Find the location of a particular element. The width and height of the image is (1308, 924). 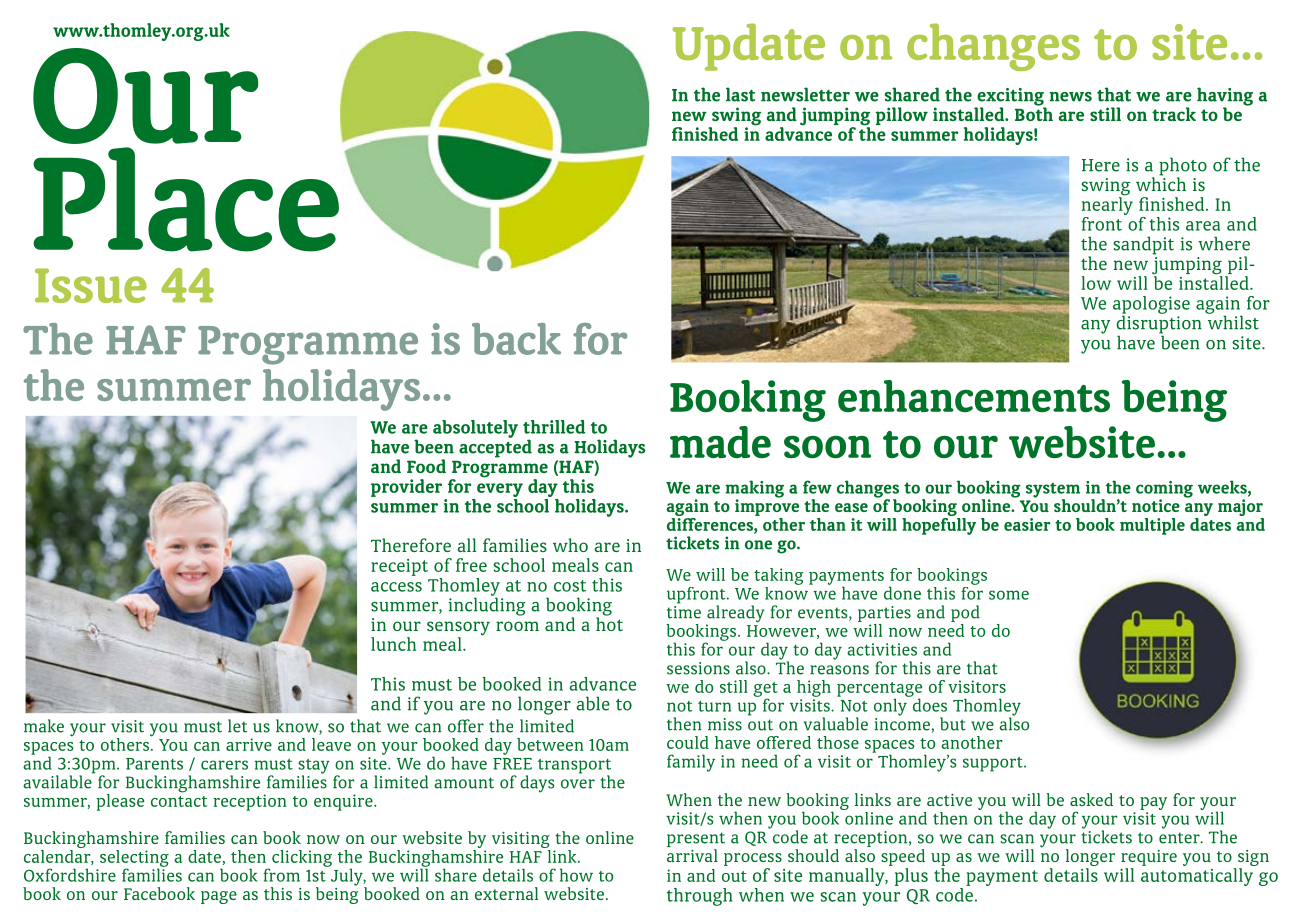

Issue is located at coordinates (91, 285).
